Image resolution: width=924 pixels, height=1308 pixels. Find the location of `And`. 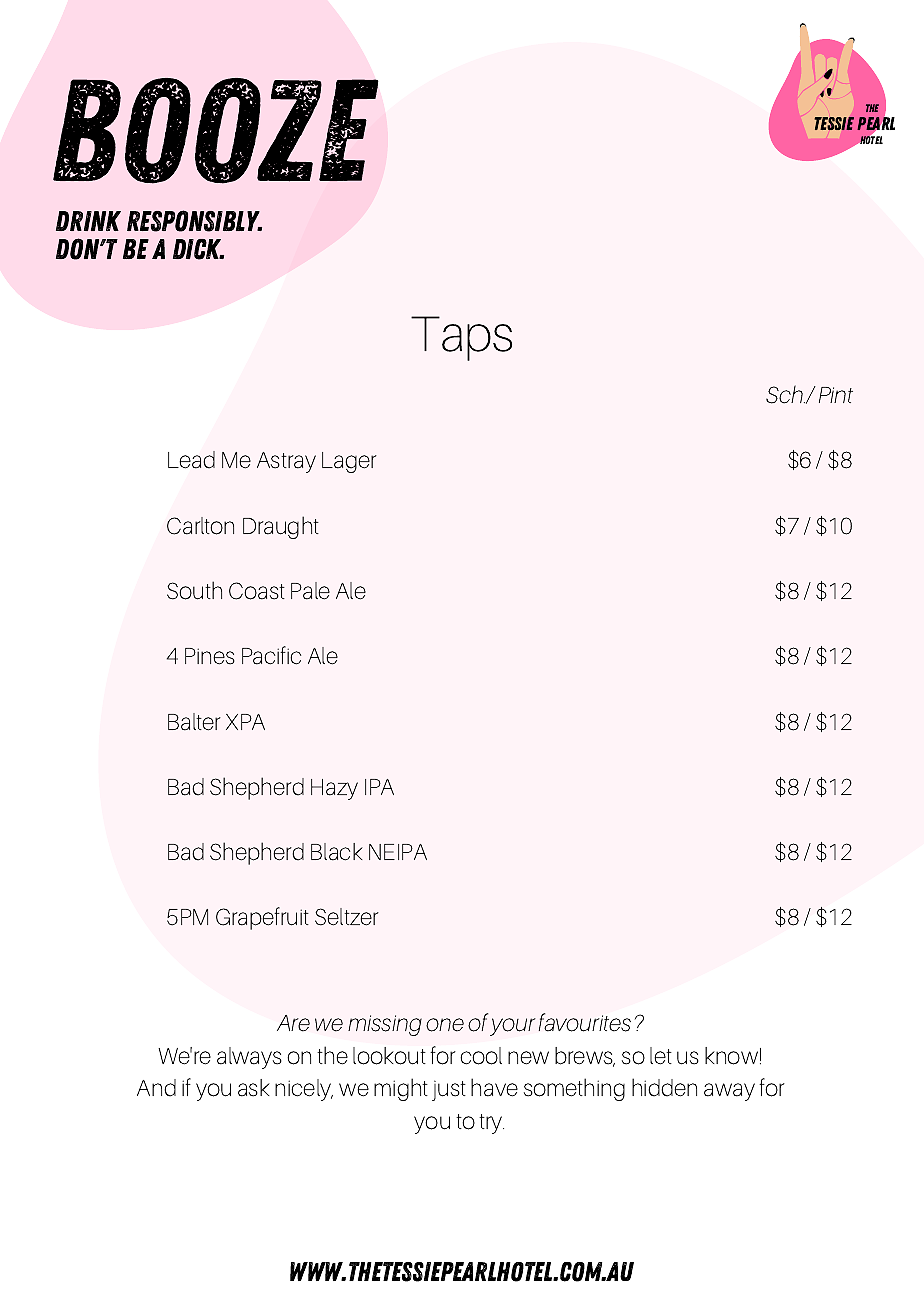

And is located at coordinates (156, 1088).
